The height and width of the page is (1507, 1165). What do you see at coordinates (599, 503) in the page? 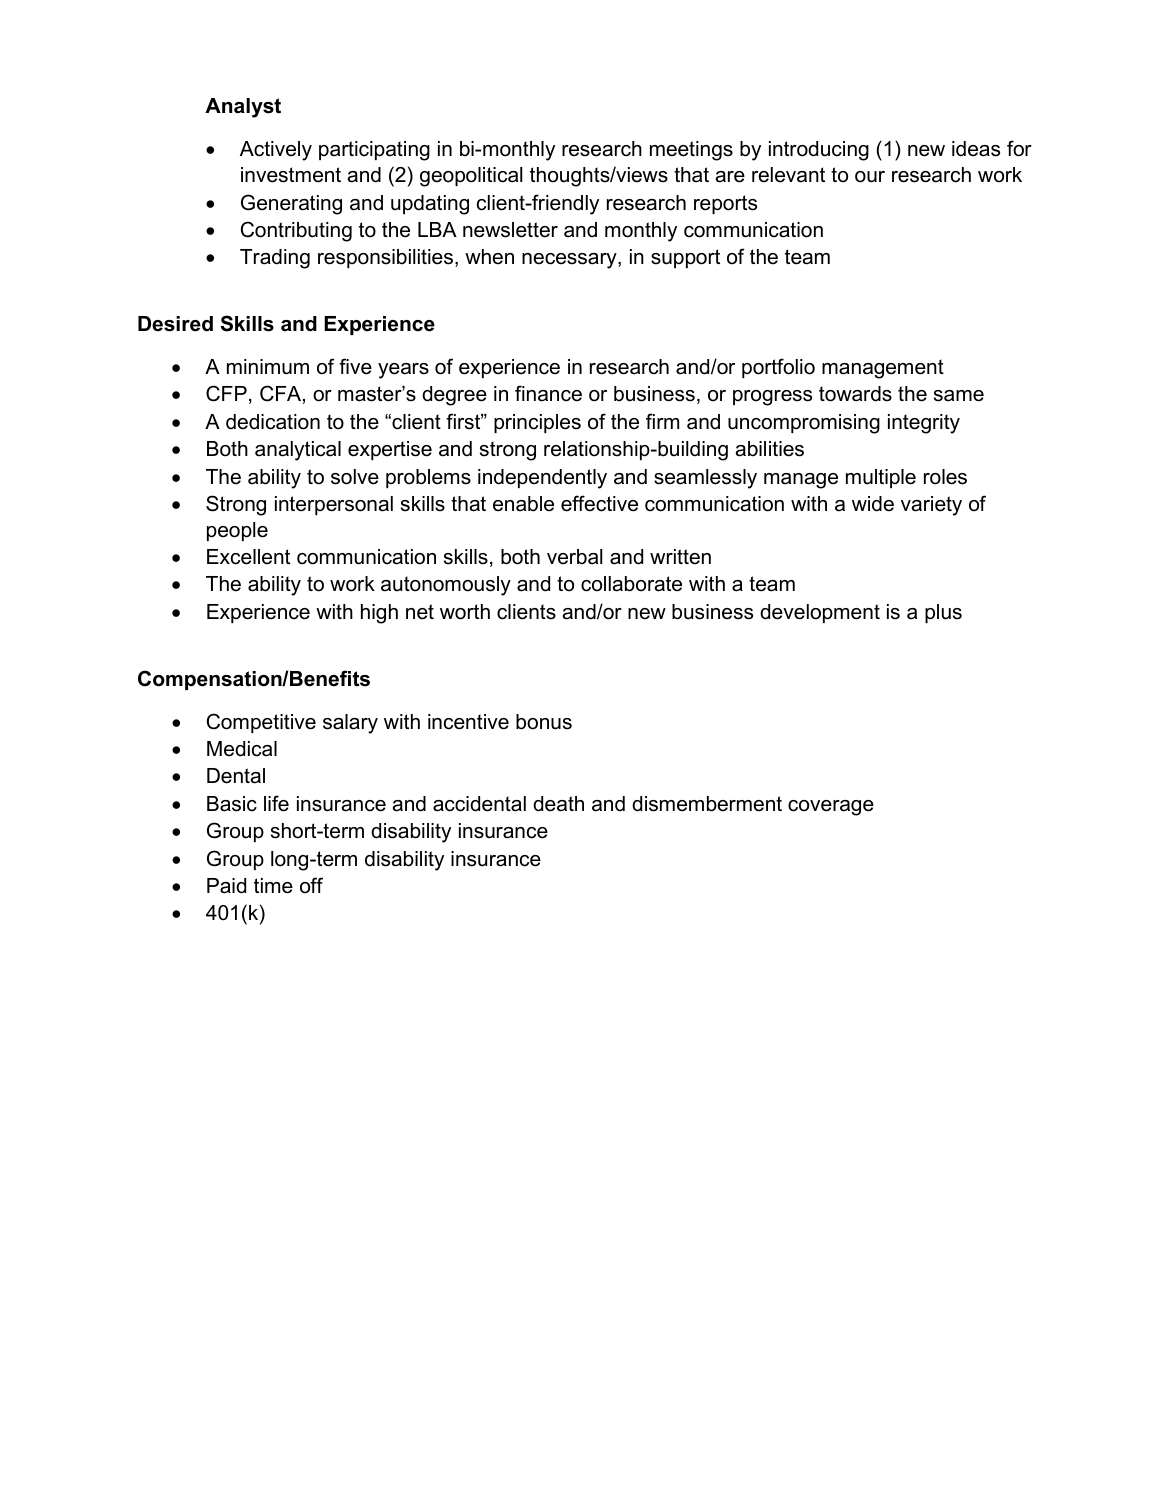
I see `effective` at bounding box center [599, 503].
